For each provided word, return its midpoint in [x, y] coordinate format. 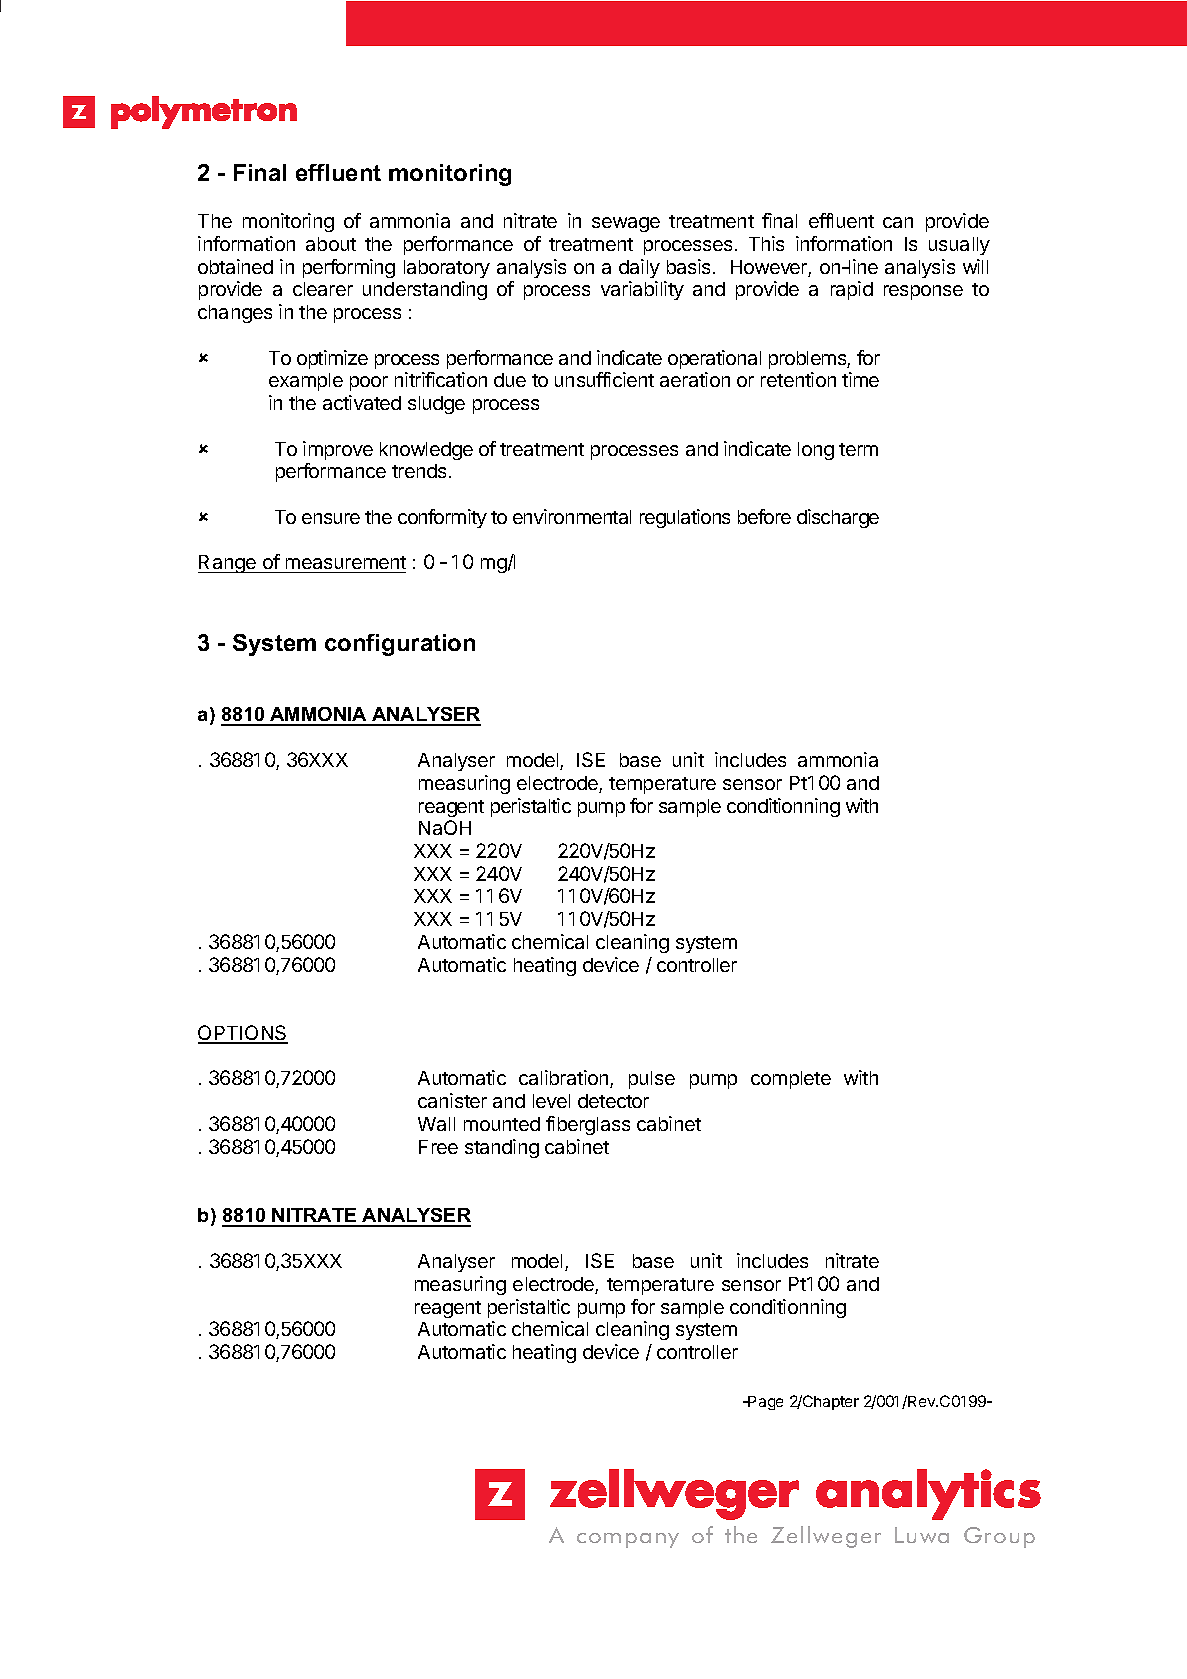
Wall [436, 1124]
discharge [838, 518]
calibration [565, 1079]
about [331, 244]
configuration [400, 645]
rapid [852, 290]
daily [639, 268]
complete [791, 1080]
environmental [572, 516]
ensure [331, 518]
